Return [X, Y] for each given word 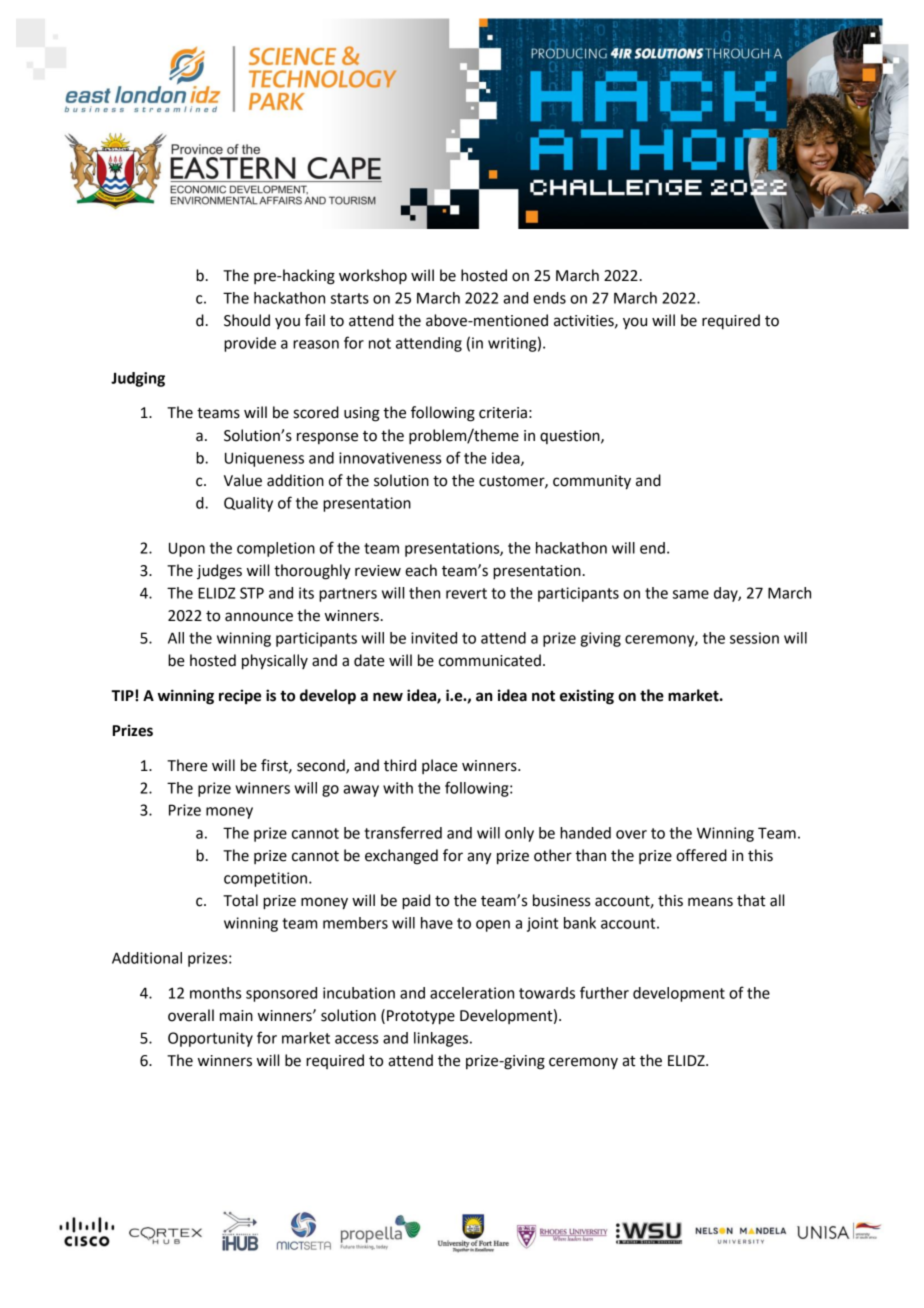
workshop [373, 277]
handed [585, 833]
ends [549, 298]
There [187, 765]
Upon [187, 549]
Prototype [421, 1017]
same [691, 594]
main [236, 1016]
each [421, 570]
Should [247, 320]
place [440, 766]
